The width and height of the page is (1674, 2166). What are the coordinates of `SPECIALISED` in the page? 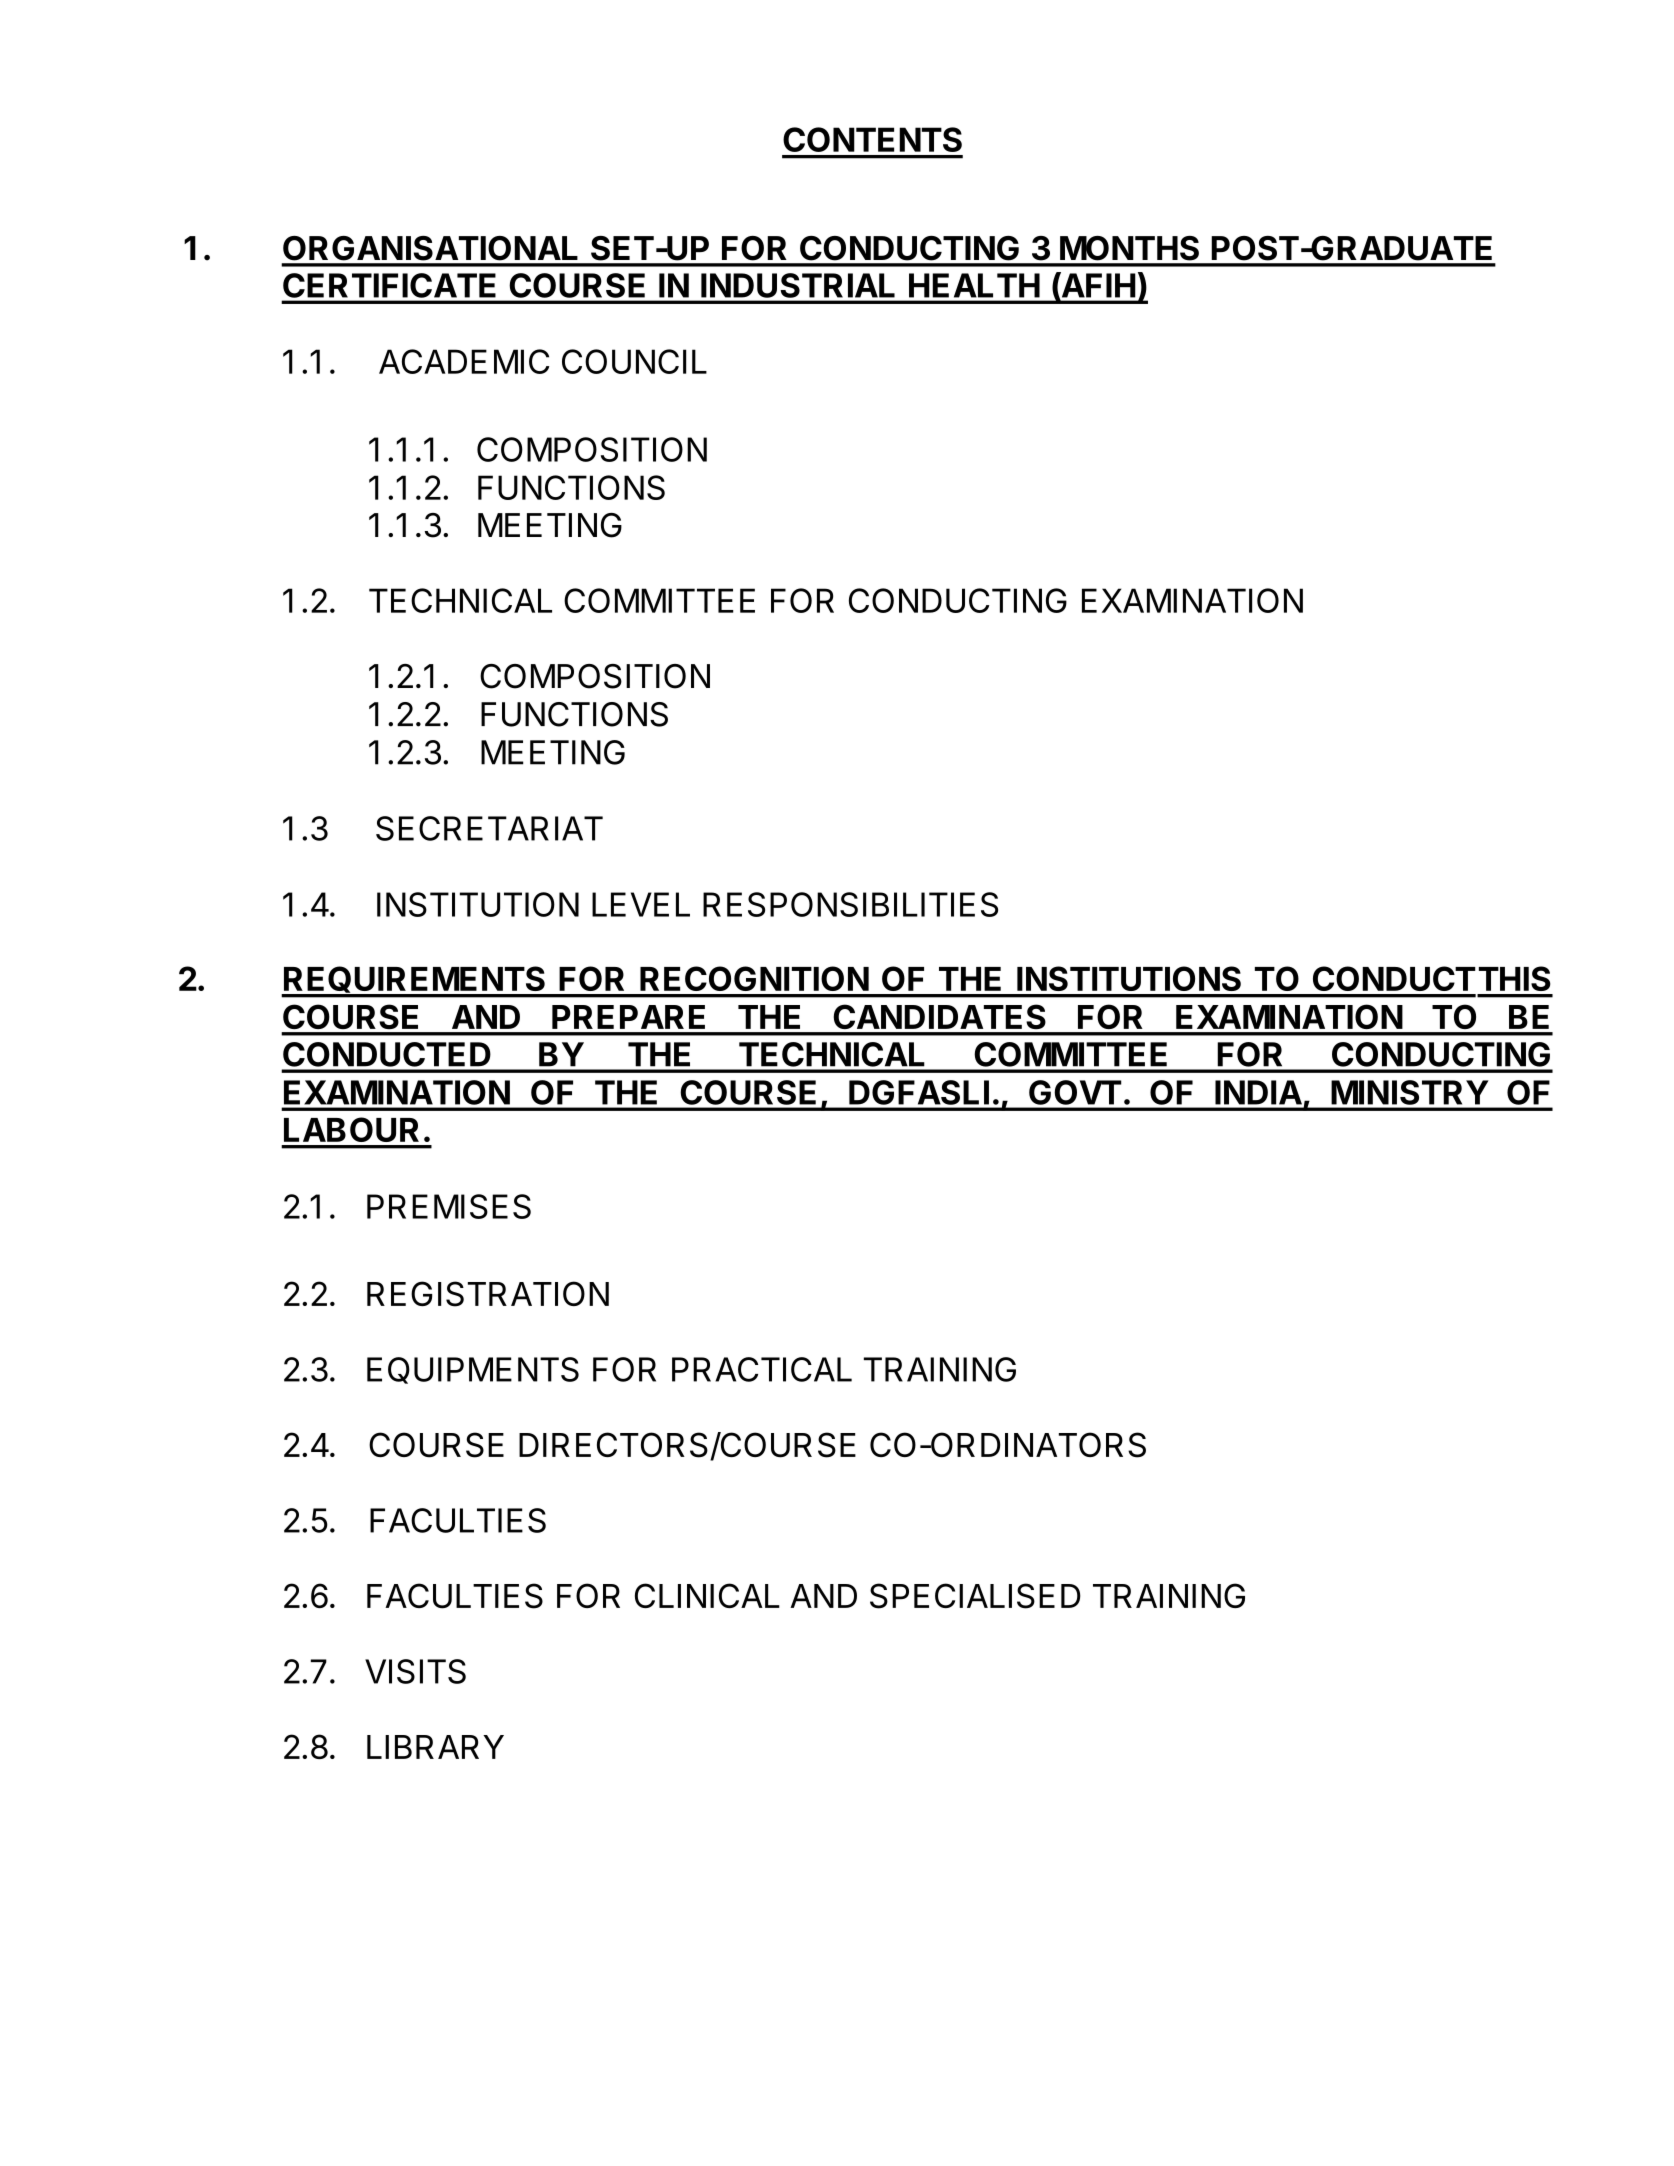 It's located at (975, 1596).
